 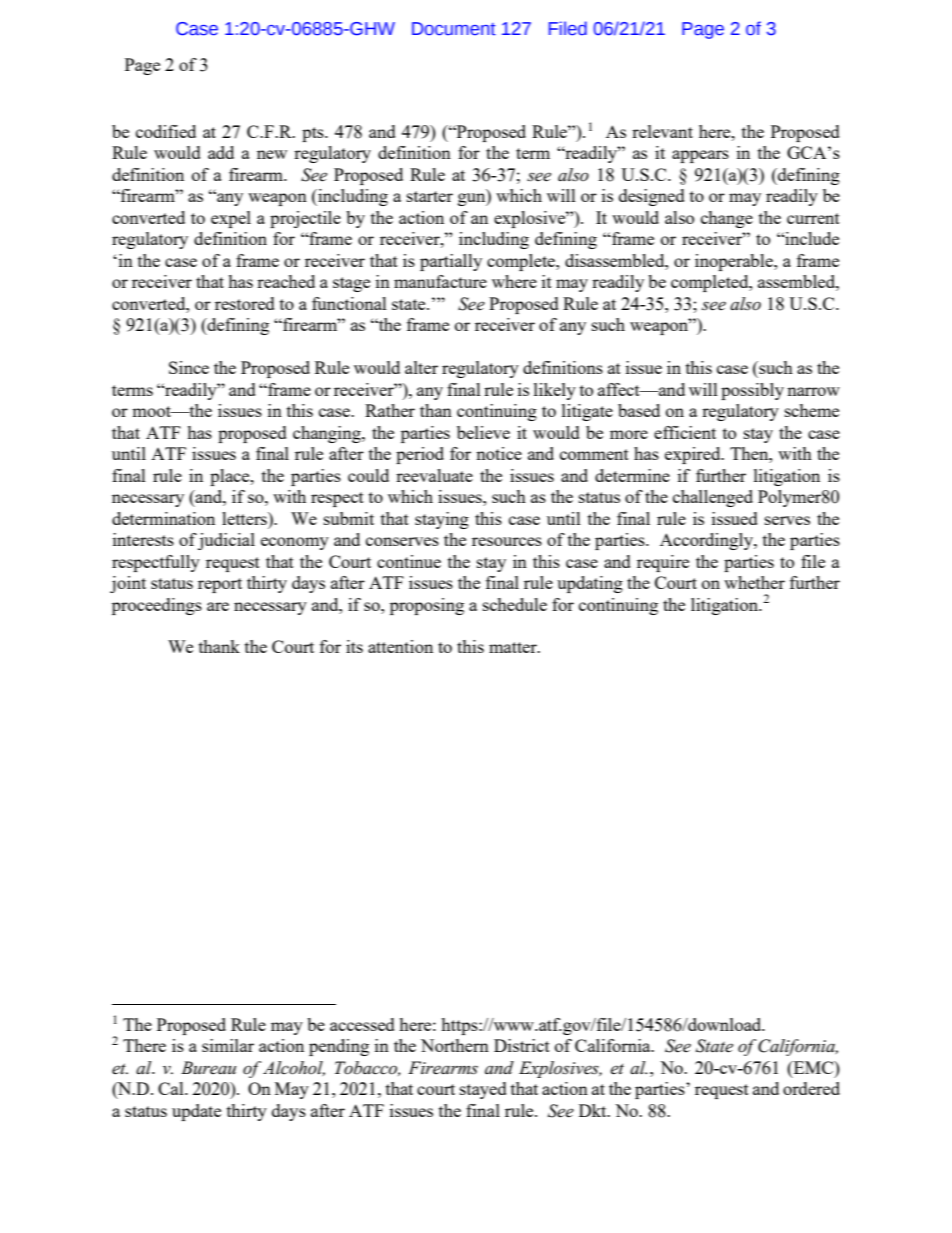 I want to click on matter, so click(x=514, y=647).
